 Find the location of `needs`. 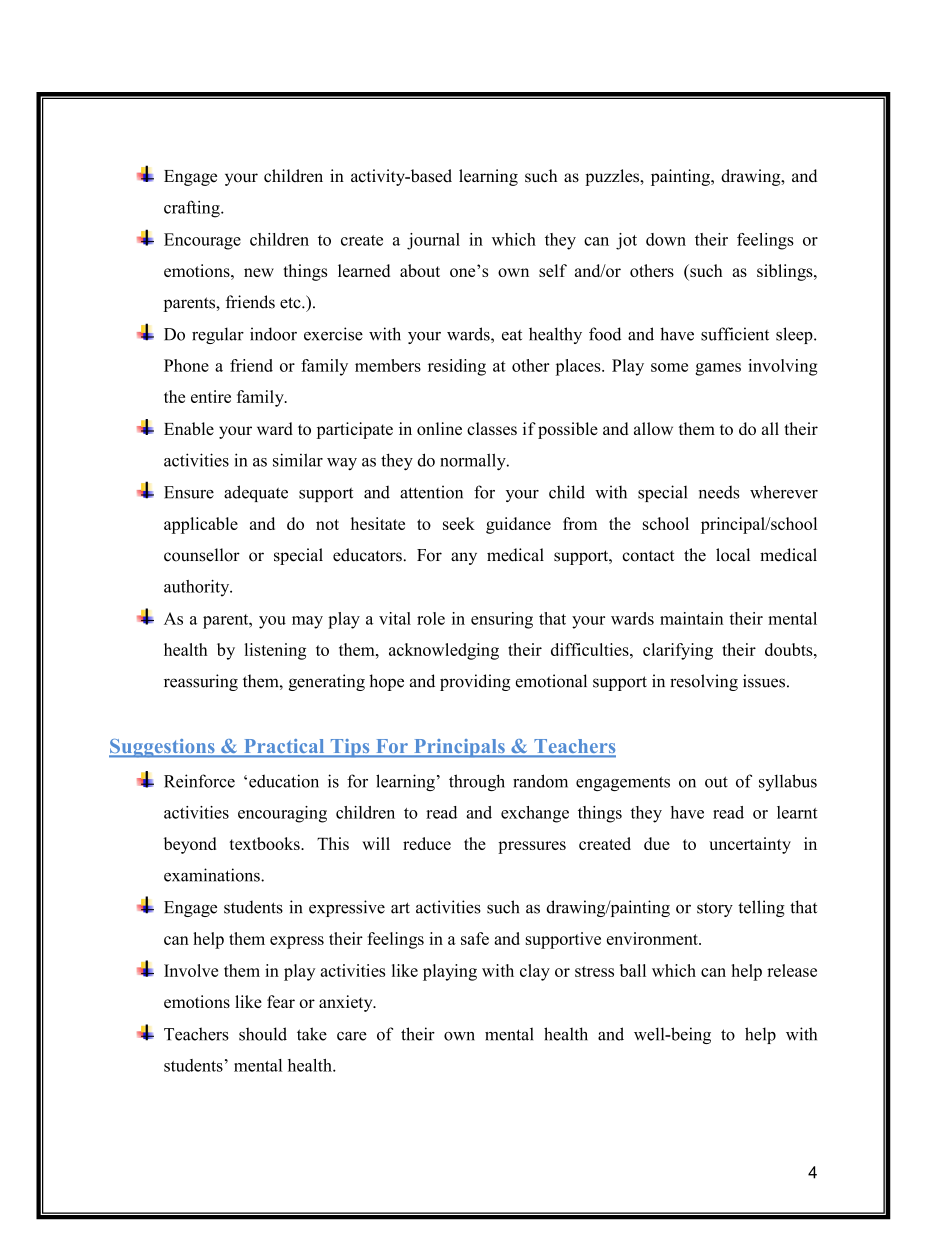

needs is located at coordinates (719, 492).
